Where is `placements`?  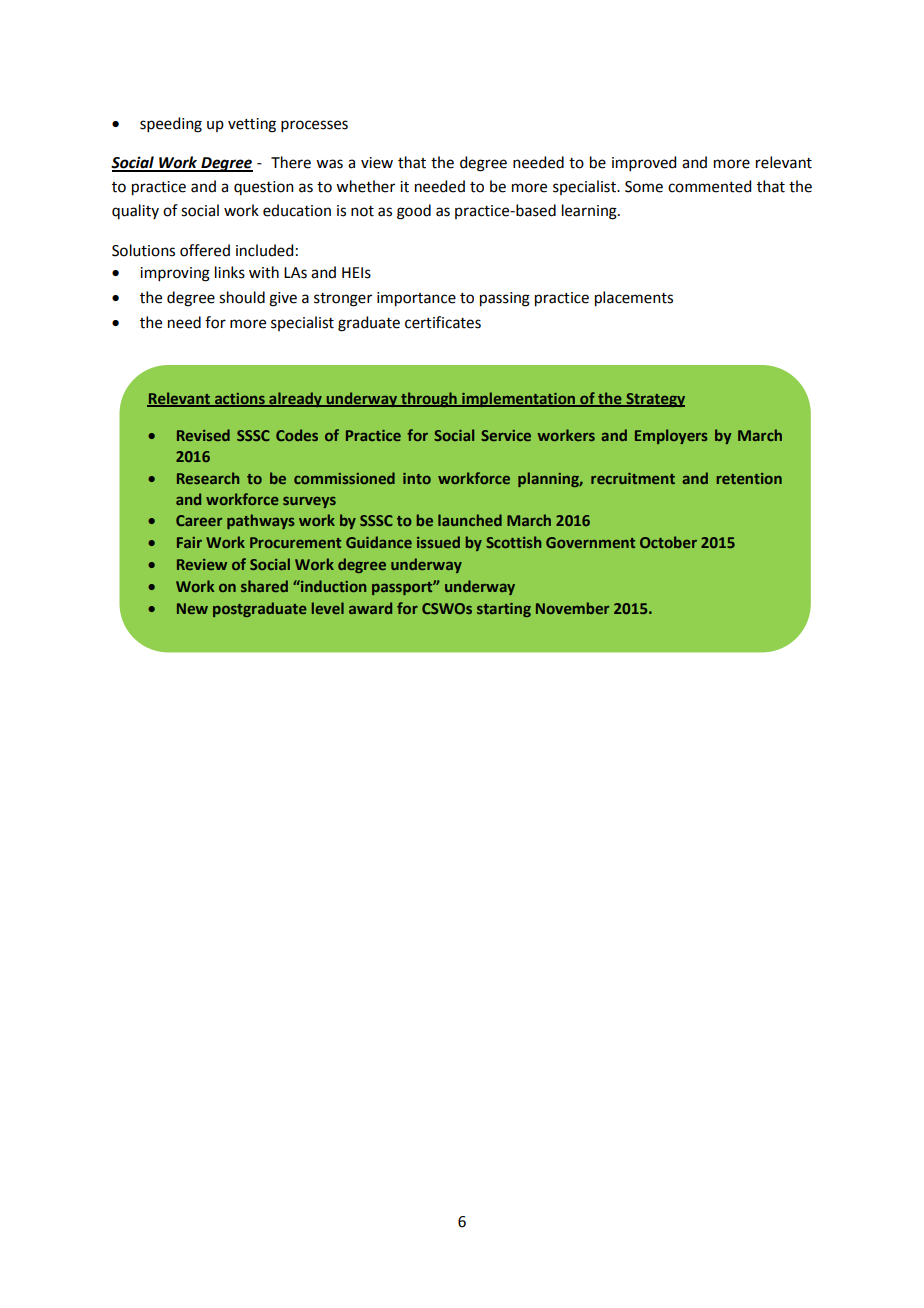
placements is located at coordinates (634, 299).
